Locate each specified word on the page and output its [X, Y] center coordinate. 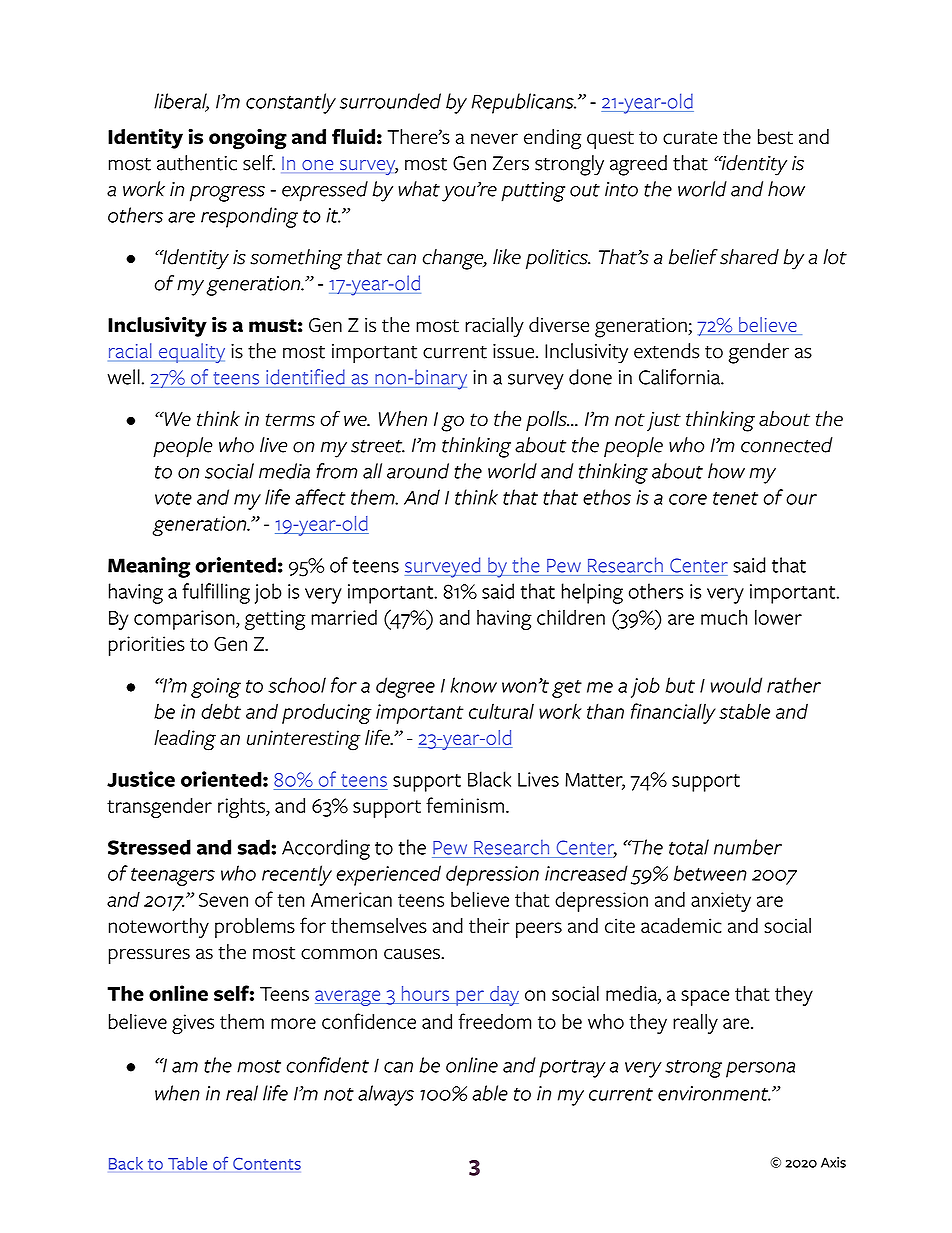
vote [173, 498]
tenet [735, 498]
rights [242, 808]
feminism [465, 805]
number [748, 847]
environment [714, 1093]
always [386, 1095]
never [494, 138]
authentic [197, 163]
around [418, 471]
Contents [267, 1163]
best [775, 137]
